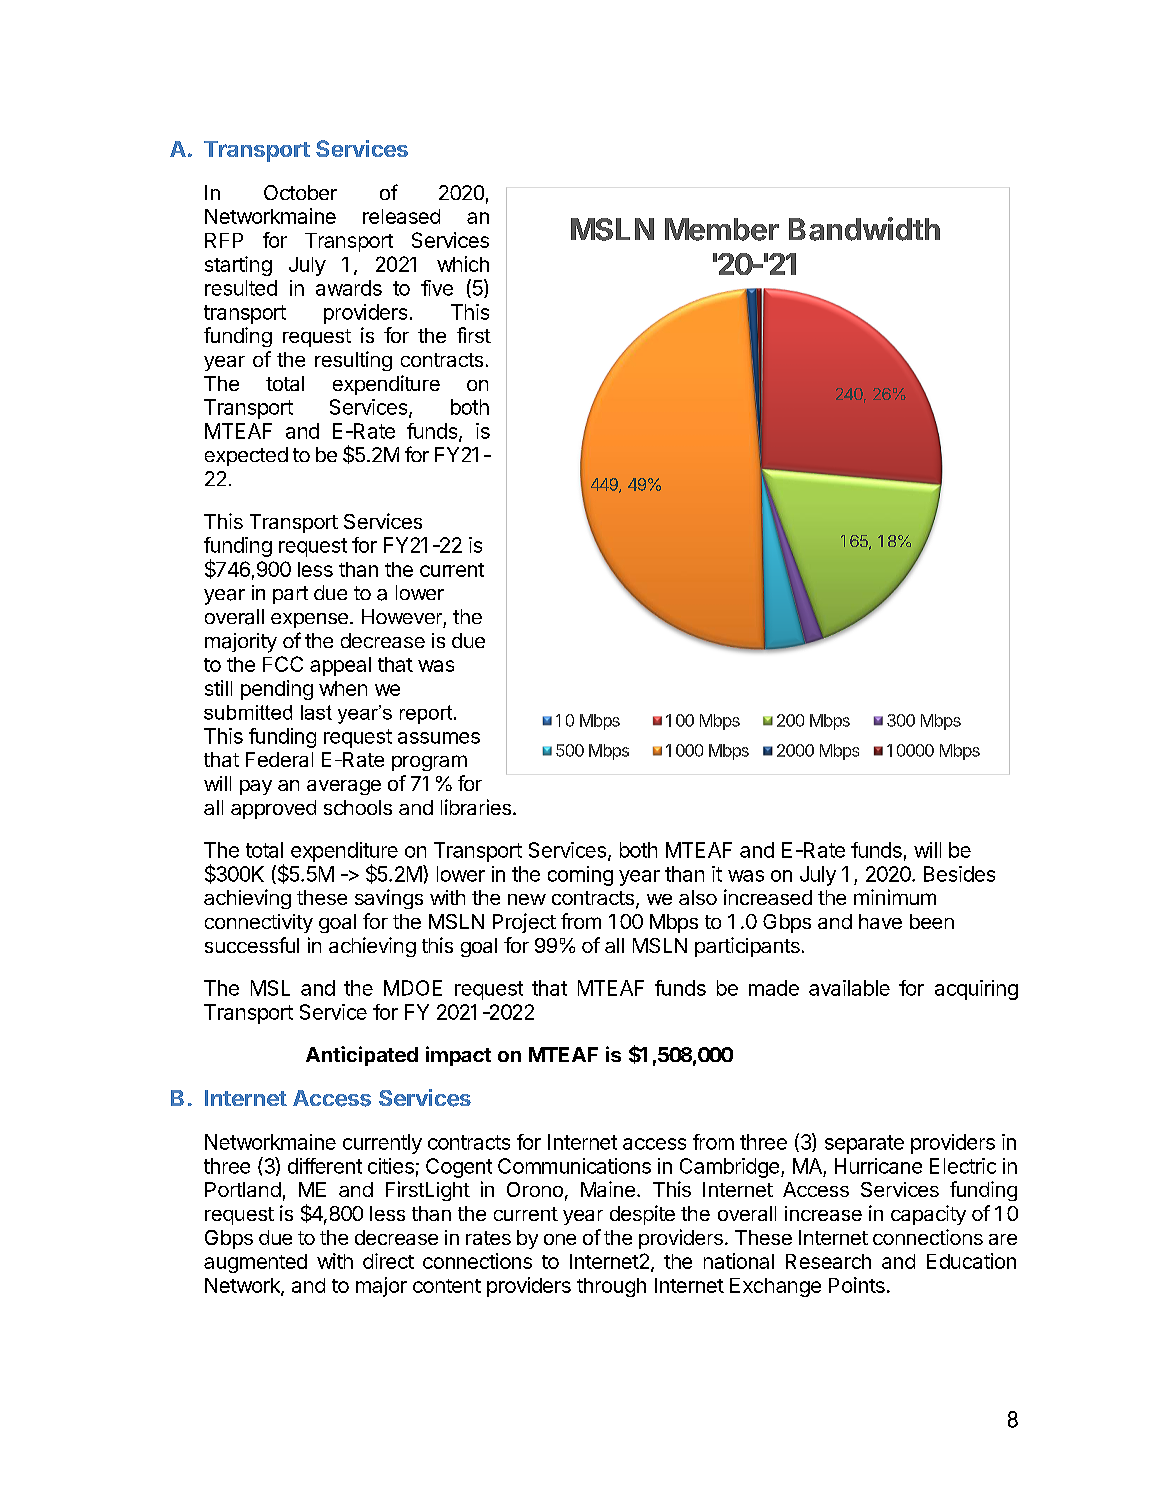 Image resolution: width=1153 pixels, height=1492 pixels. I want to click on through, so click(611, 1287).
